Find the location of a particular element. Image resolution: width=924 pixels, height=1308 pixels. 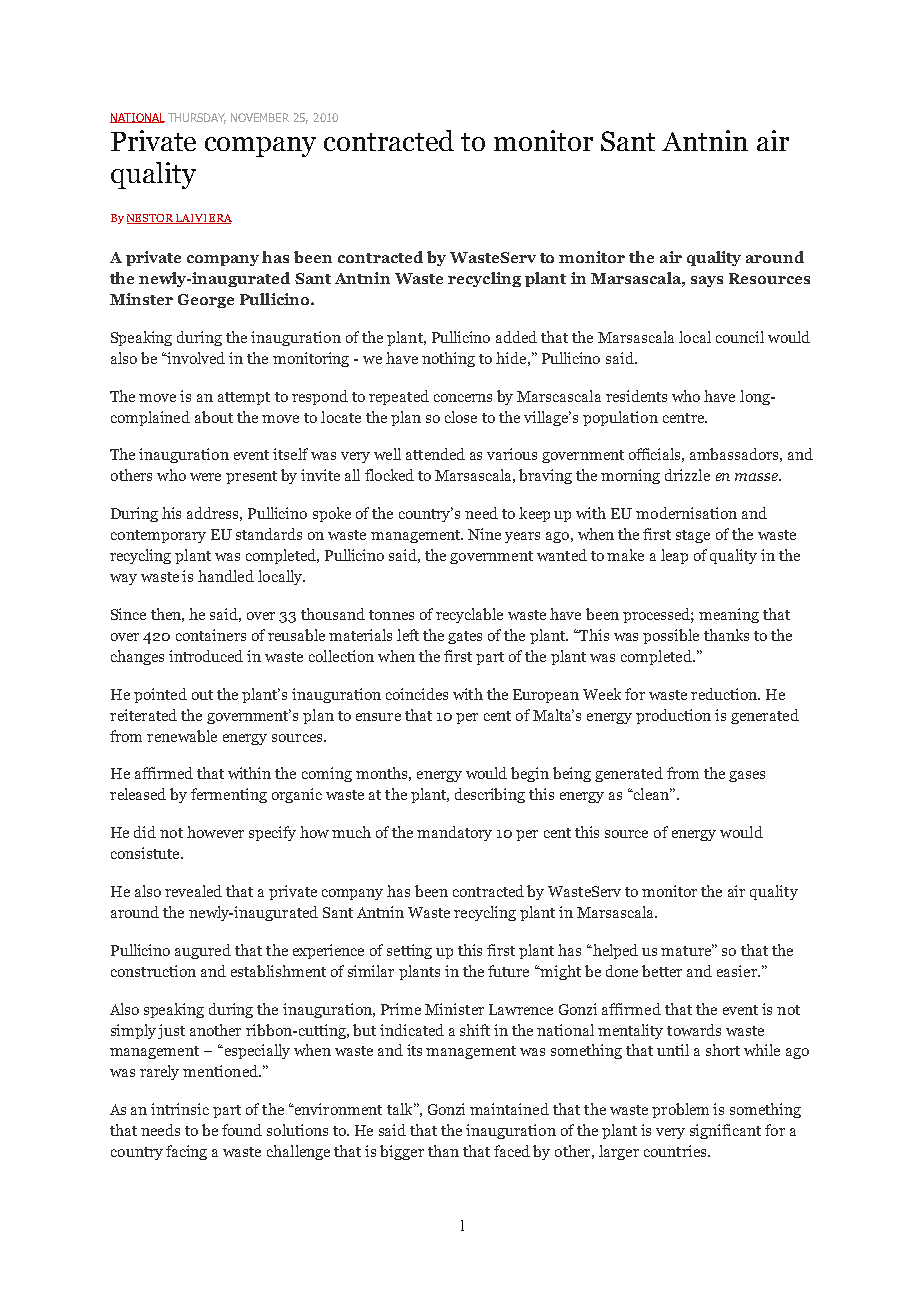

attended is located at coordinates (435, 454).
